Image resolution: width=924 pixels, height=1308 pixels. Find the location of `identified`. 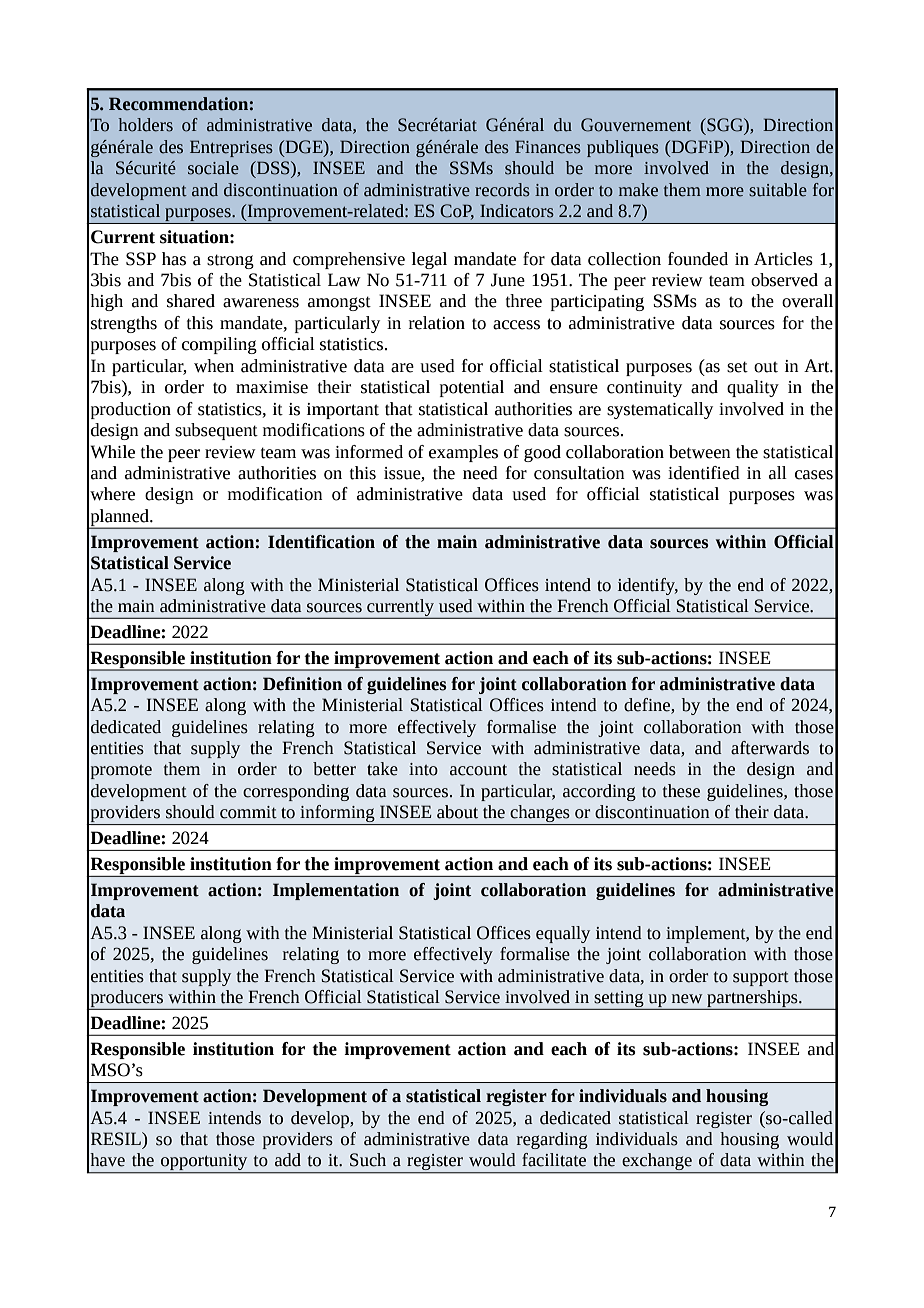

identified is located at coordinates (704, 473).
